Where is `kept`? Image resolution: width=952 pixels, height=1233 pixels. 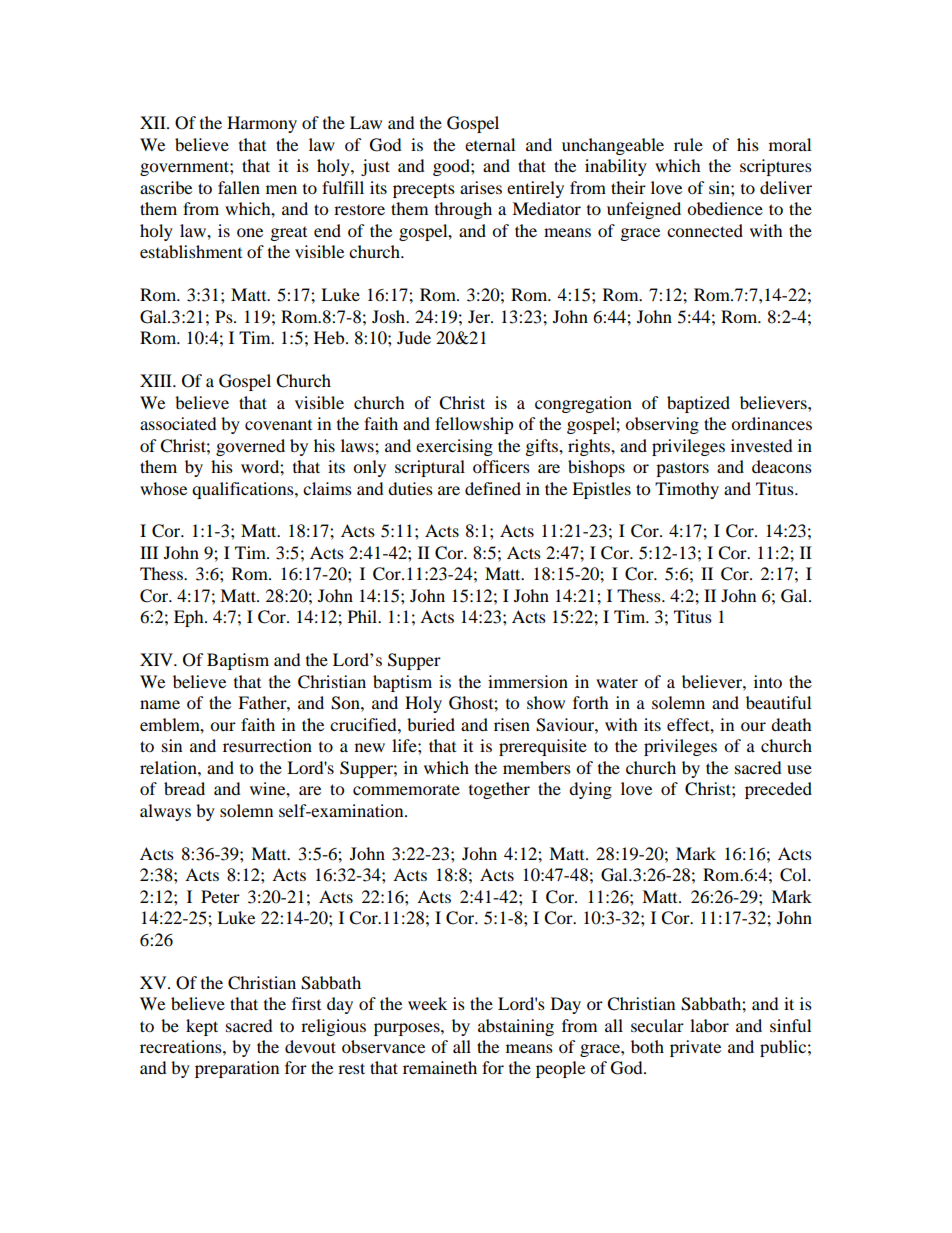
kept is located at coordinates (202, 1027).
